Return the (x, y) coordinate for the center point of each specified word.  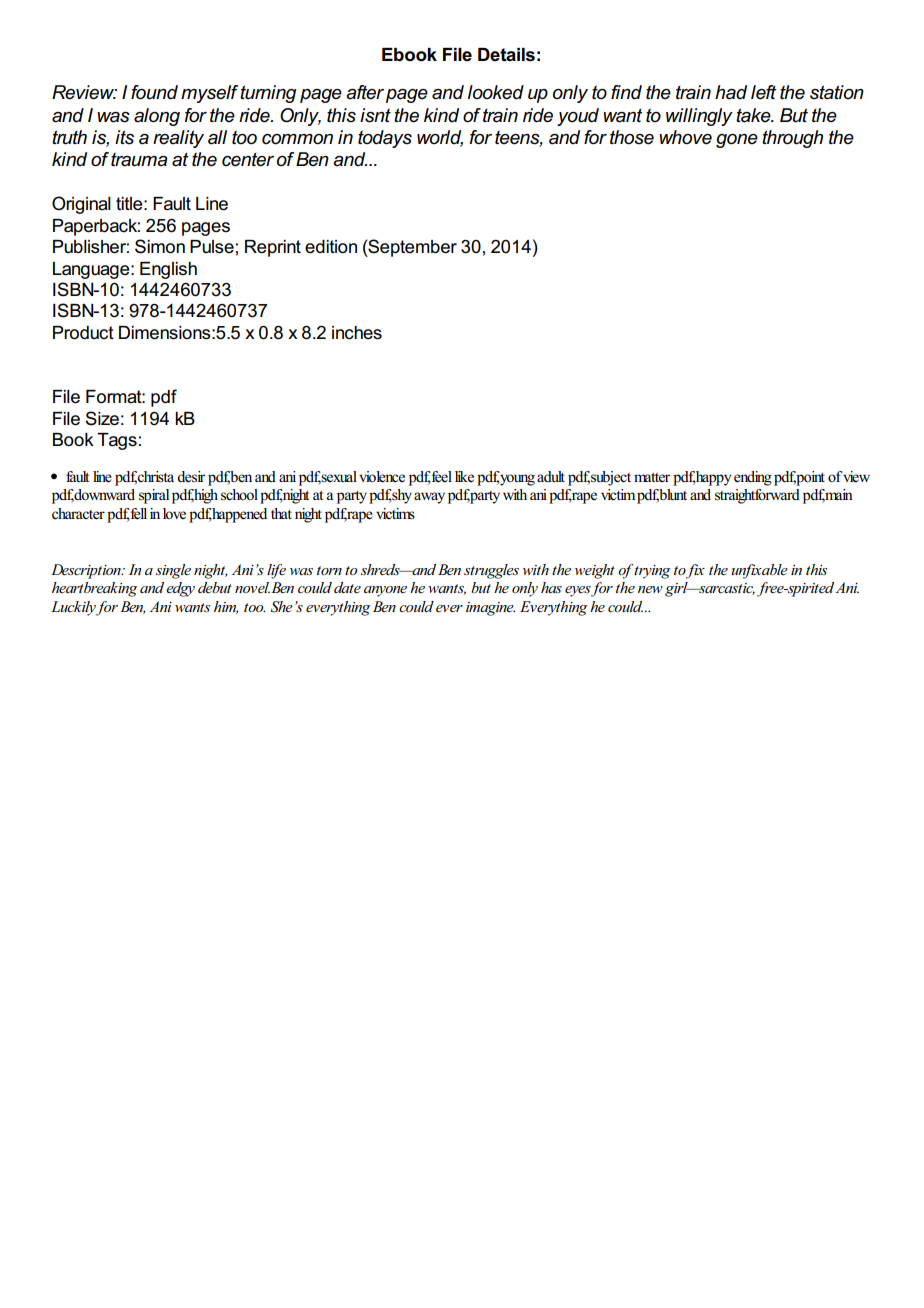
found (154, 92)
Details (506, 55)
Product (83, 333)
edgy (180, 589)
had (731, 92)
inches (357, 333)
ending (753, 478)
